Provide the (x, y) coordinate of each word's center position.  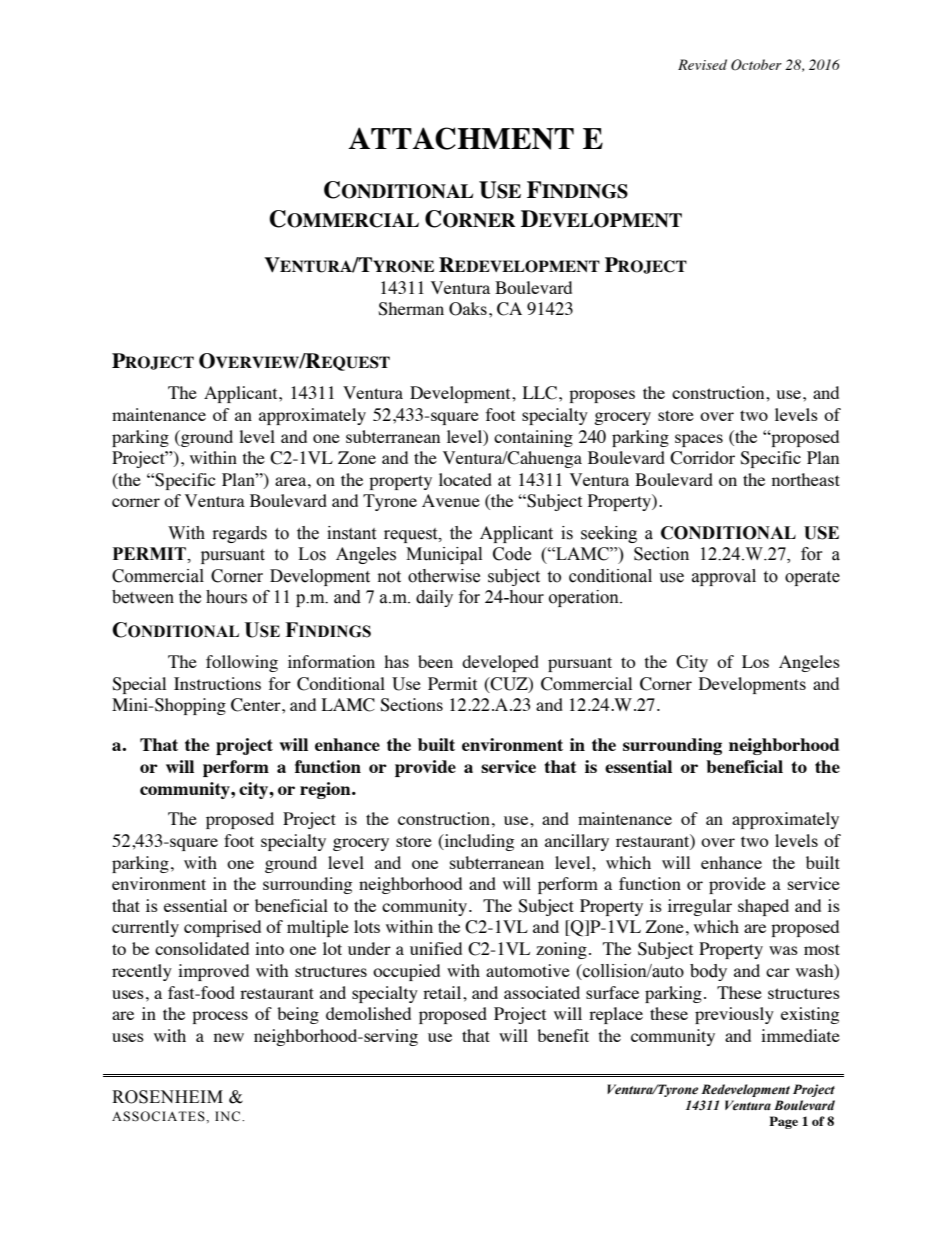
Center (257, 705)
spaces (699, 440)
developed (500, 663)
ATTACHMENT (461, 138)
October (756, 65)
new (229, 1037)
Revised (702, 64)
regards (240, 534)
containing (533, 438)
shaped (763, 907)
